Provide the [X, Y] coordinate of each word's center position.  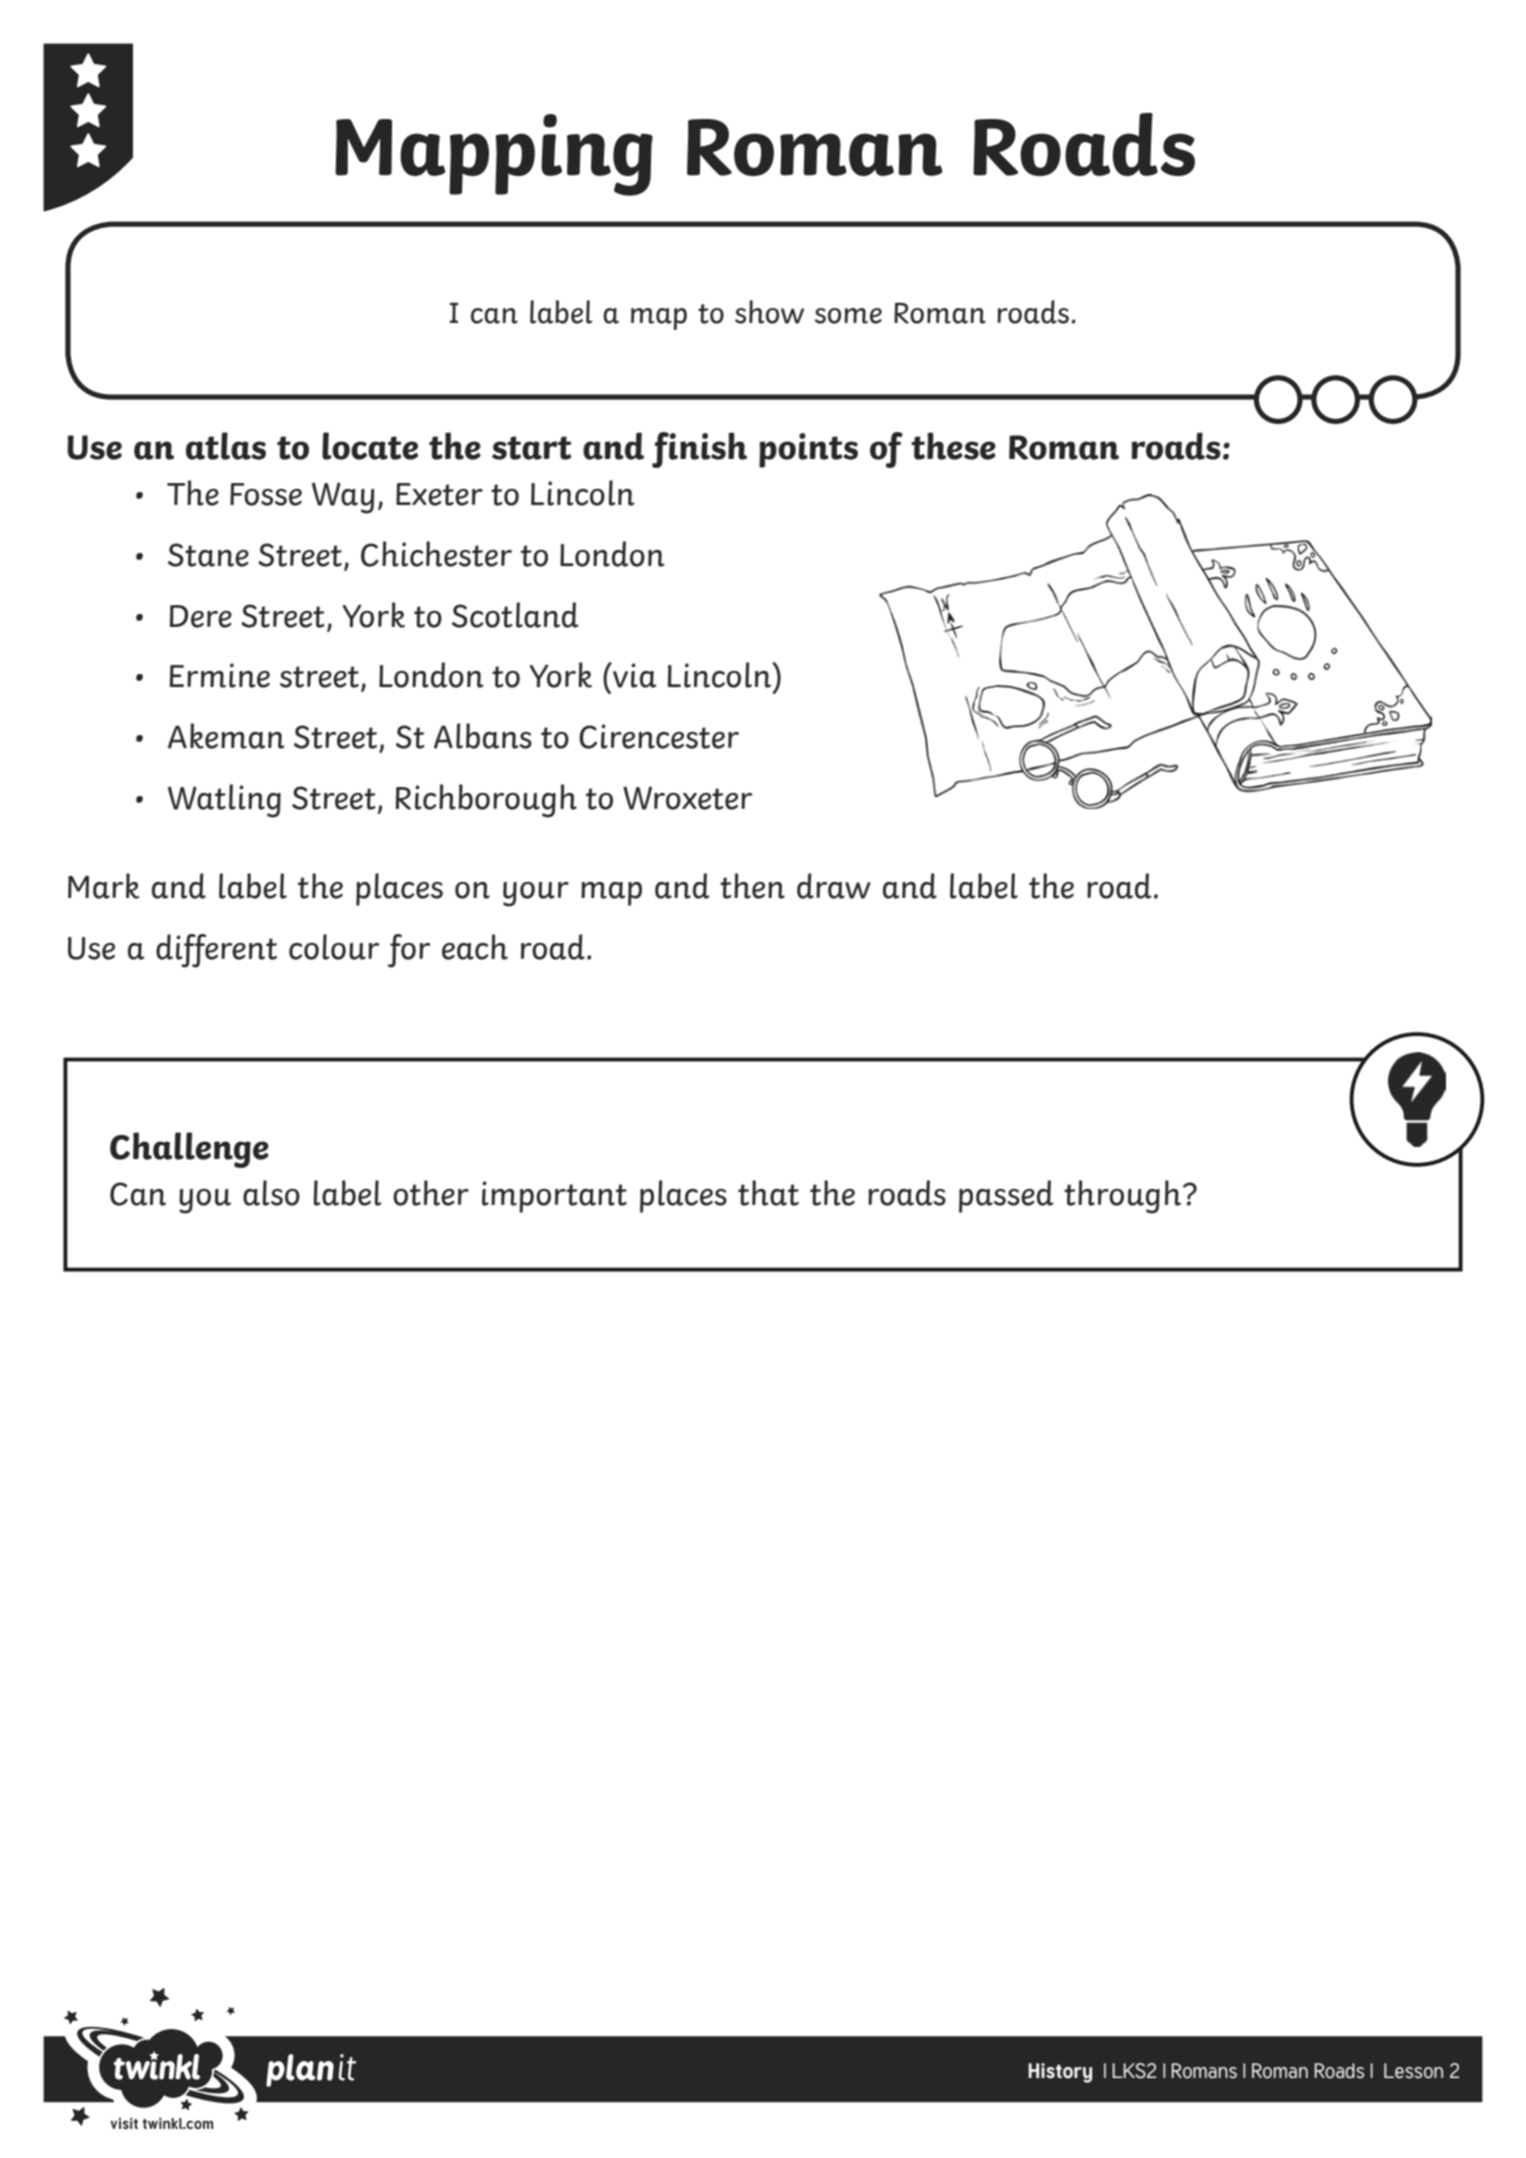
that [768, 1193]
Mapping [494, 155]
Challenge [189, 1150]
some [848, 316]
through [1122, 1197]
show [769, 312]
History [1060, 2073]
